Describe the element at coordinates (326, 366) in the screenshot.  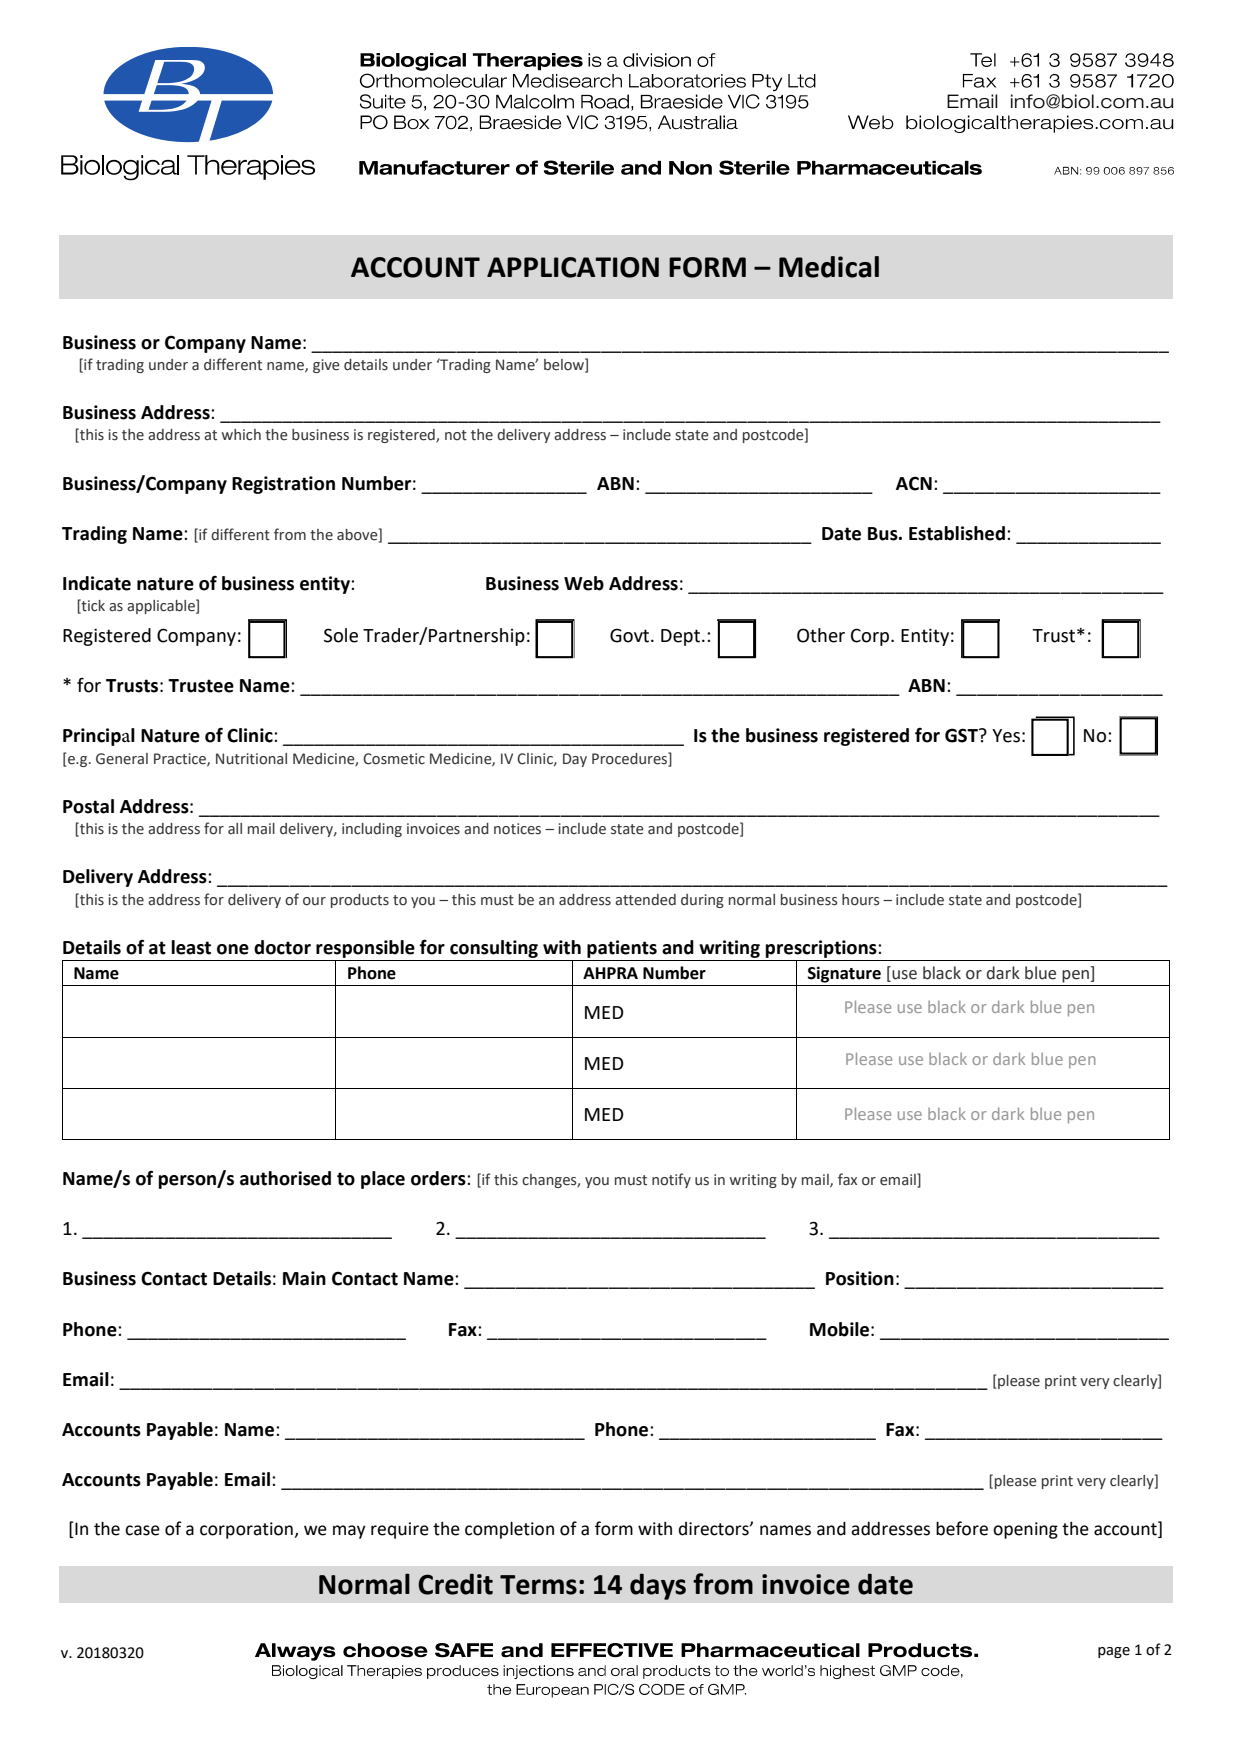
I see `give` at that location.
